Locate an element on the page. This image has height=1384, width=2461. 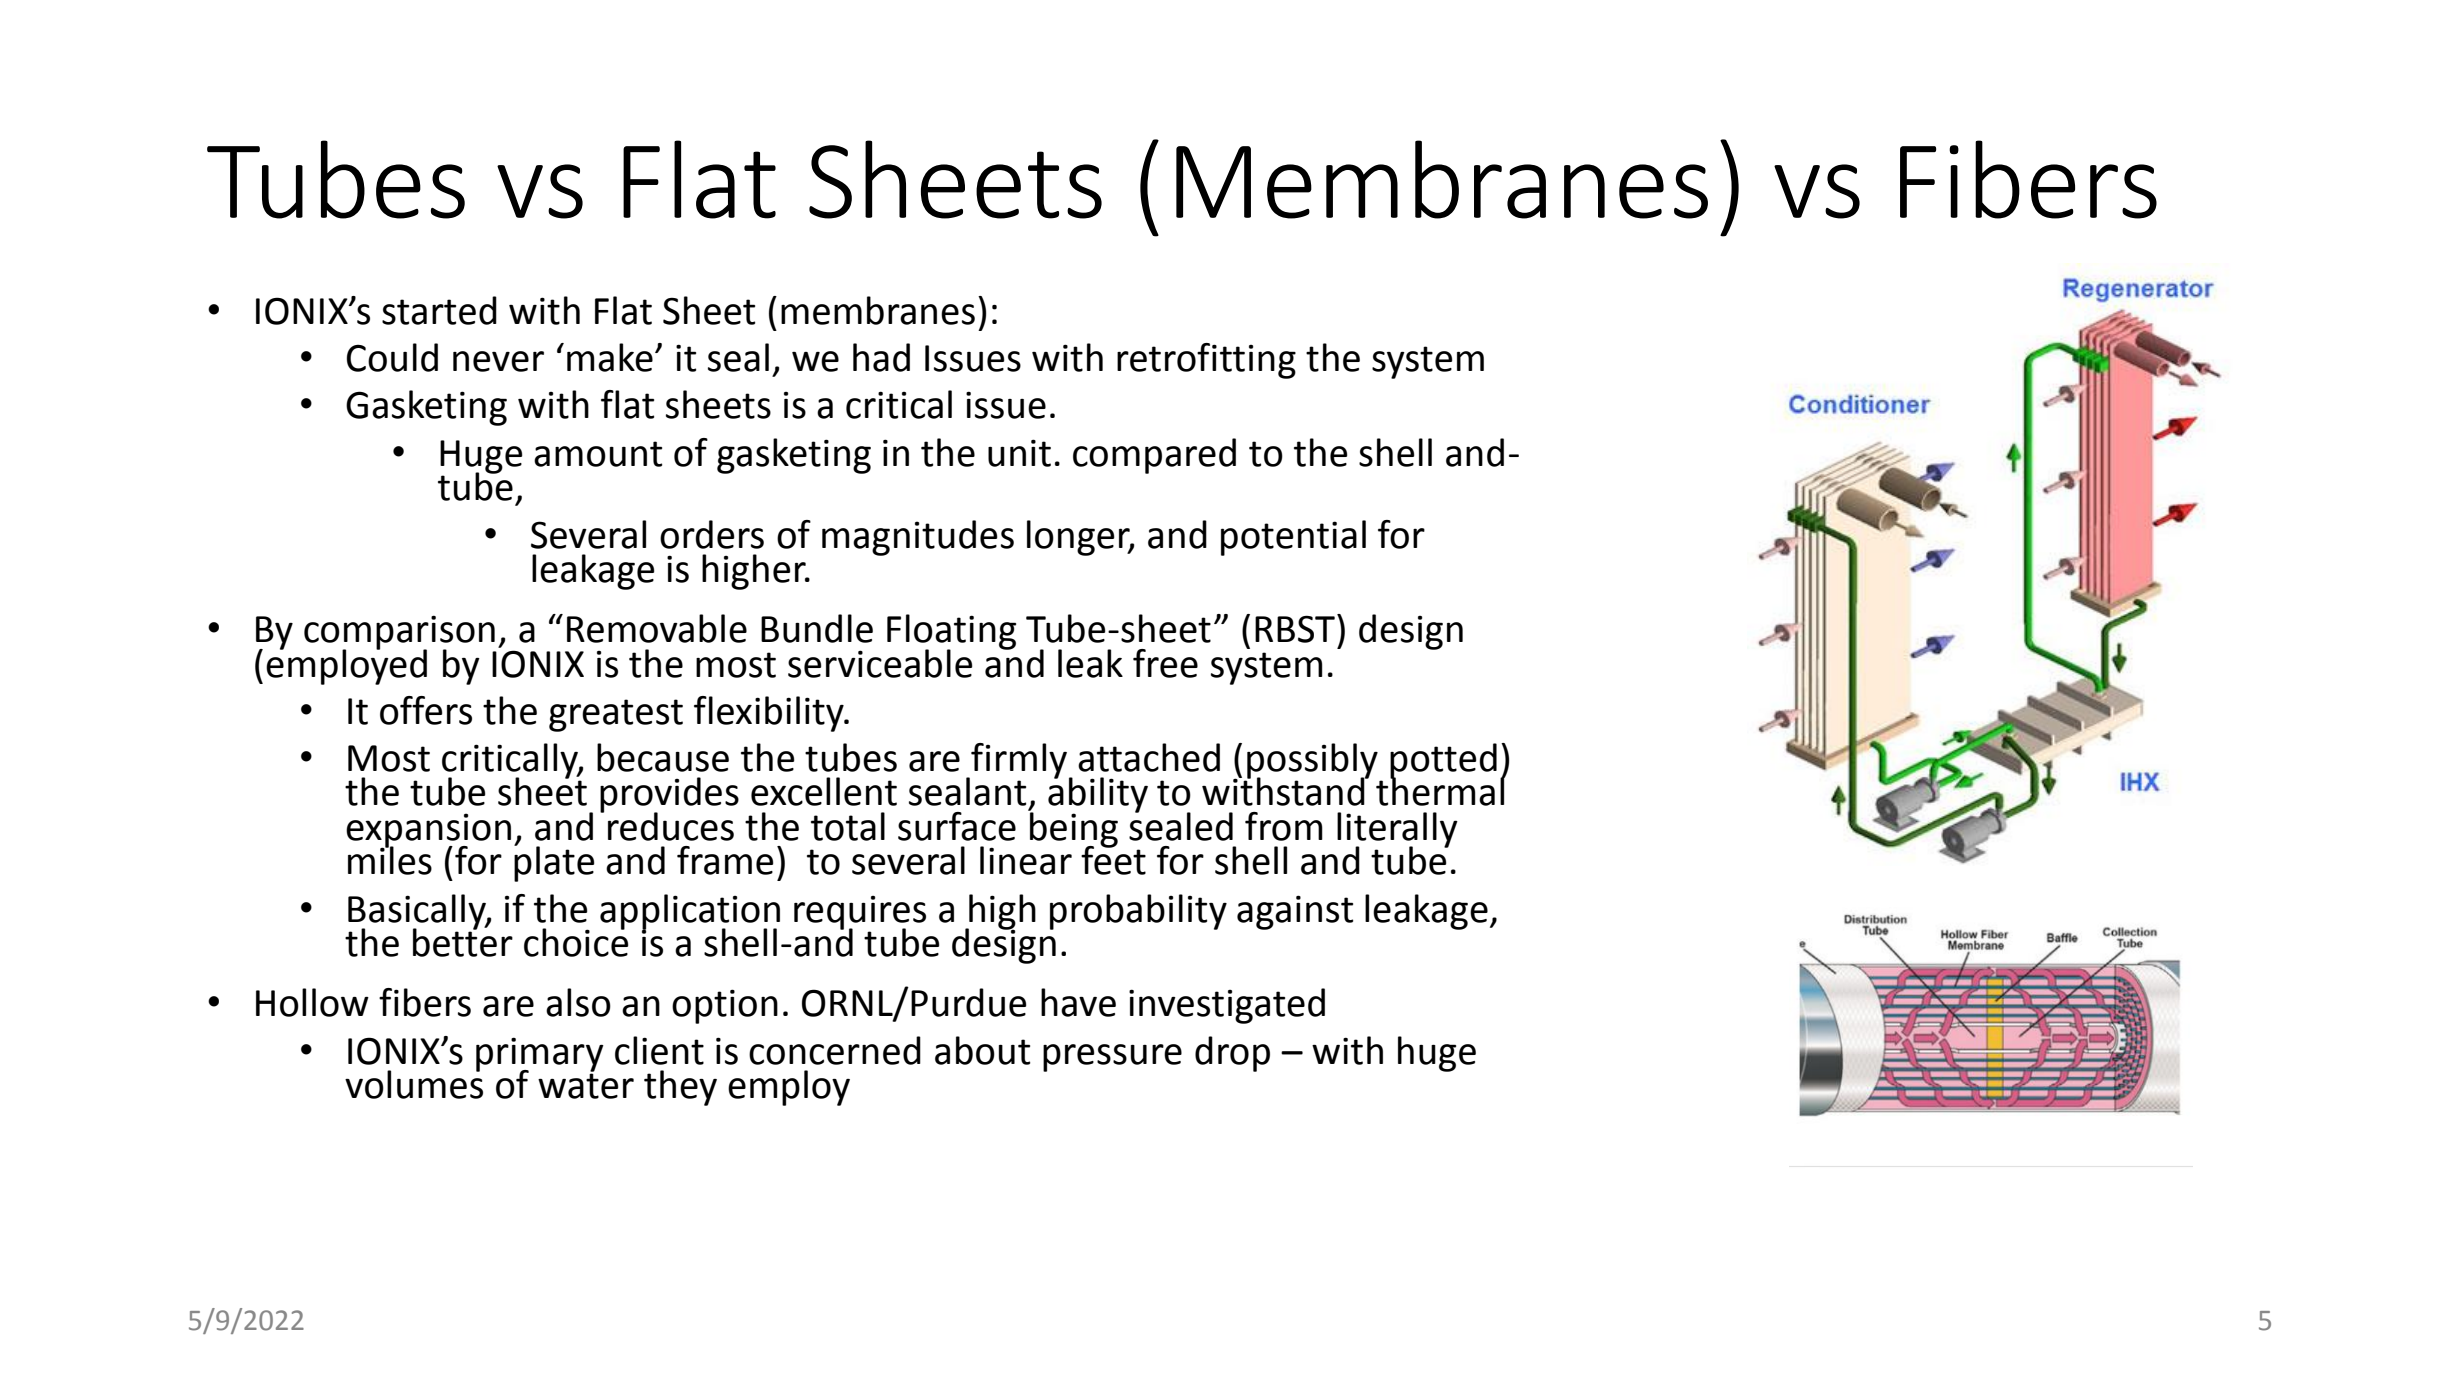
volumes is located at coordinates (414, 1083).
